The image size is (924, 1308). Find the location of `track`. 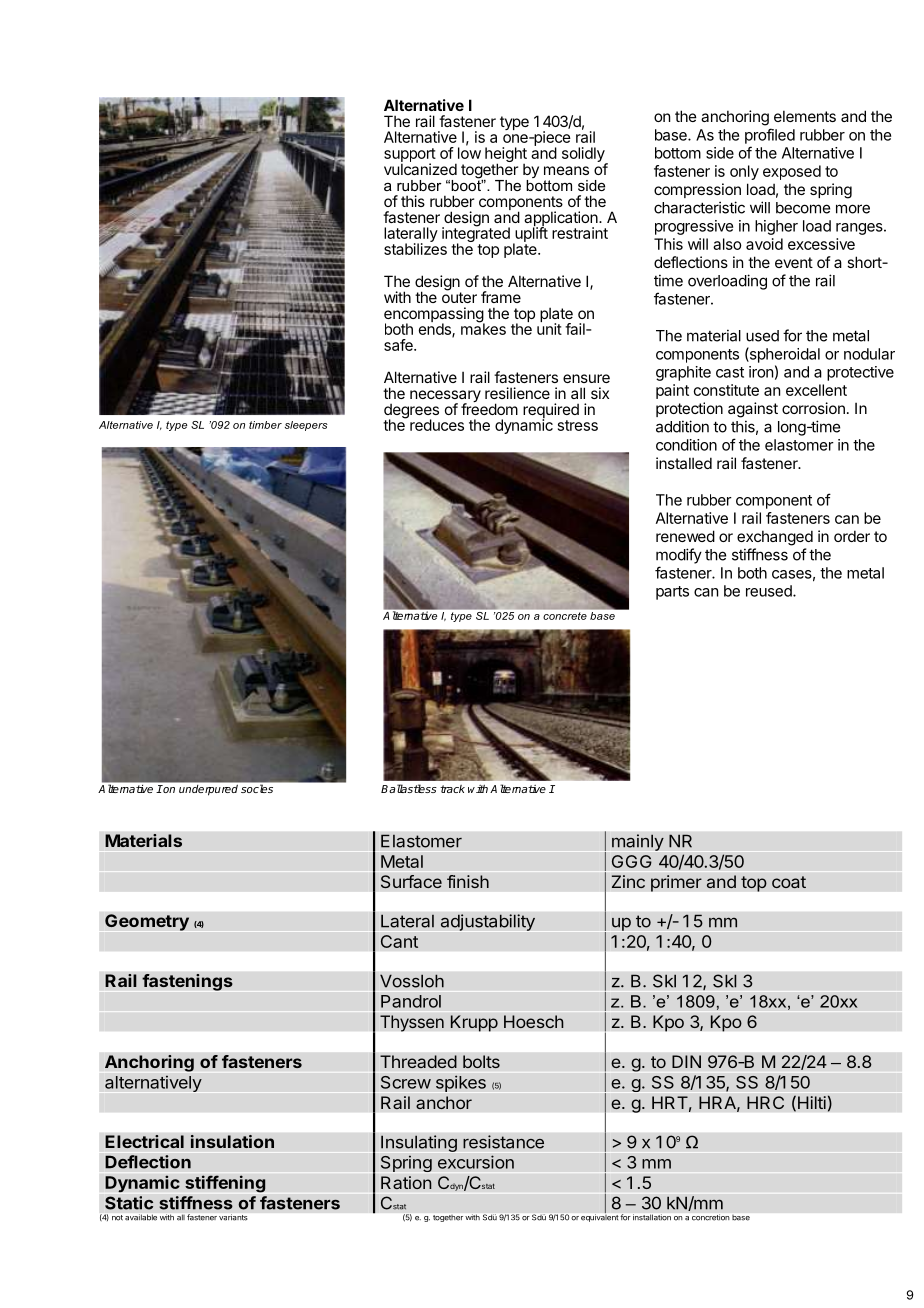

track is located at coordinates (452, 789).
